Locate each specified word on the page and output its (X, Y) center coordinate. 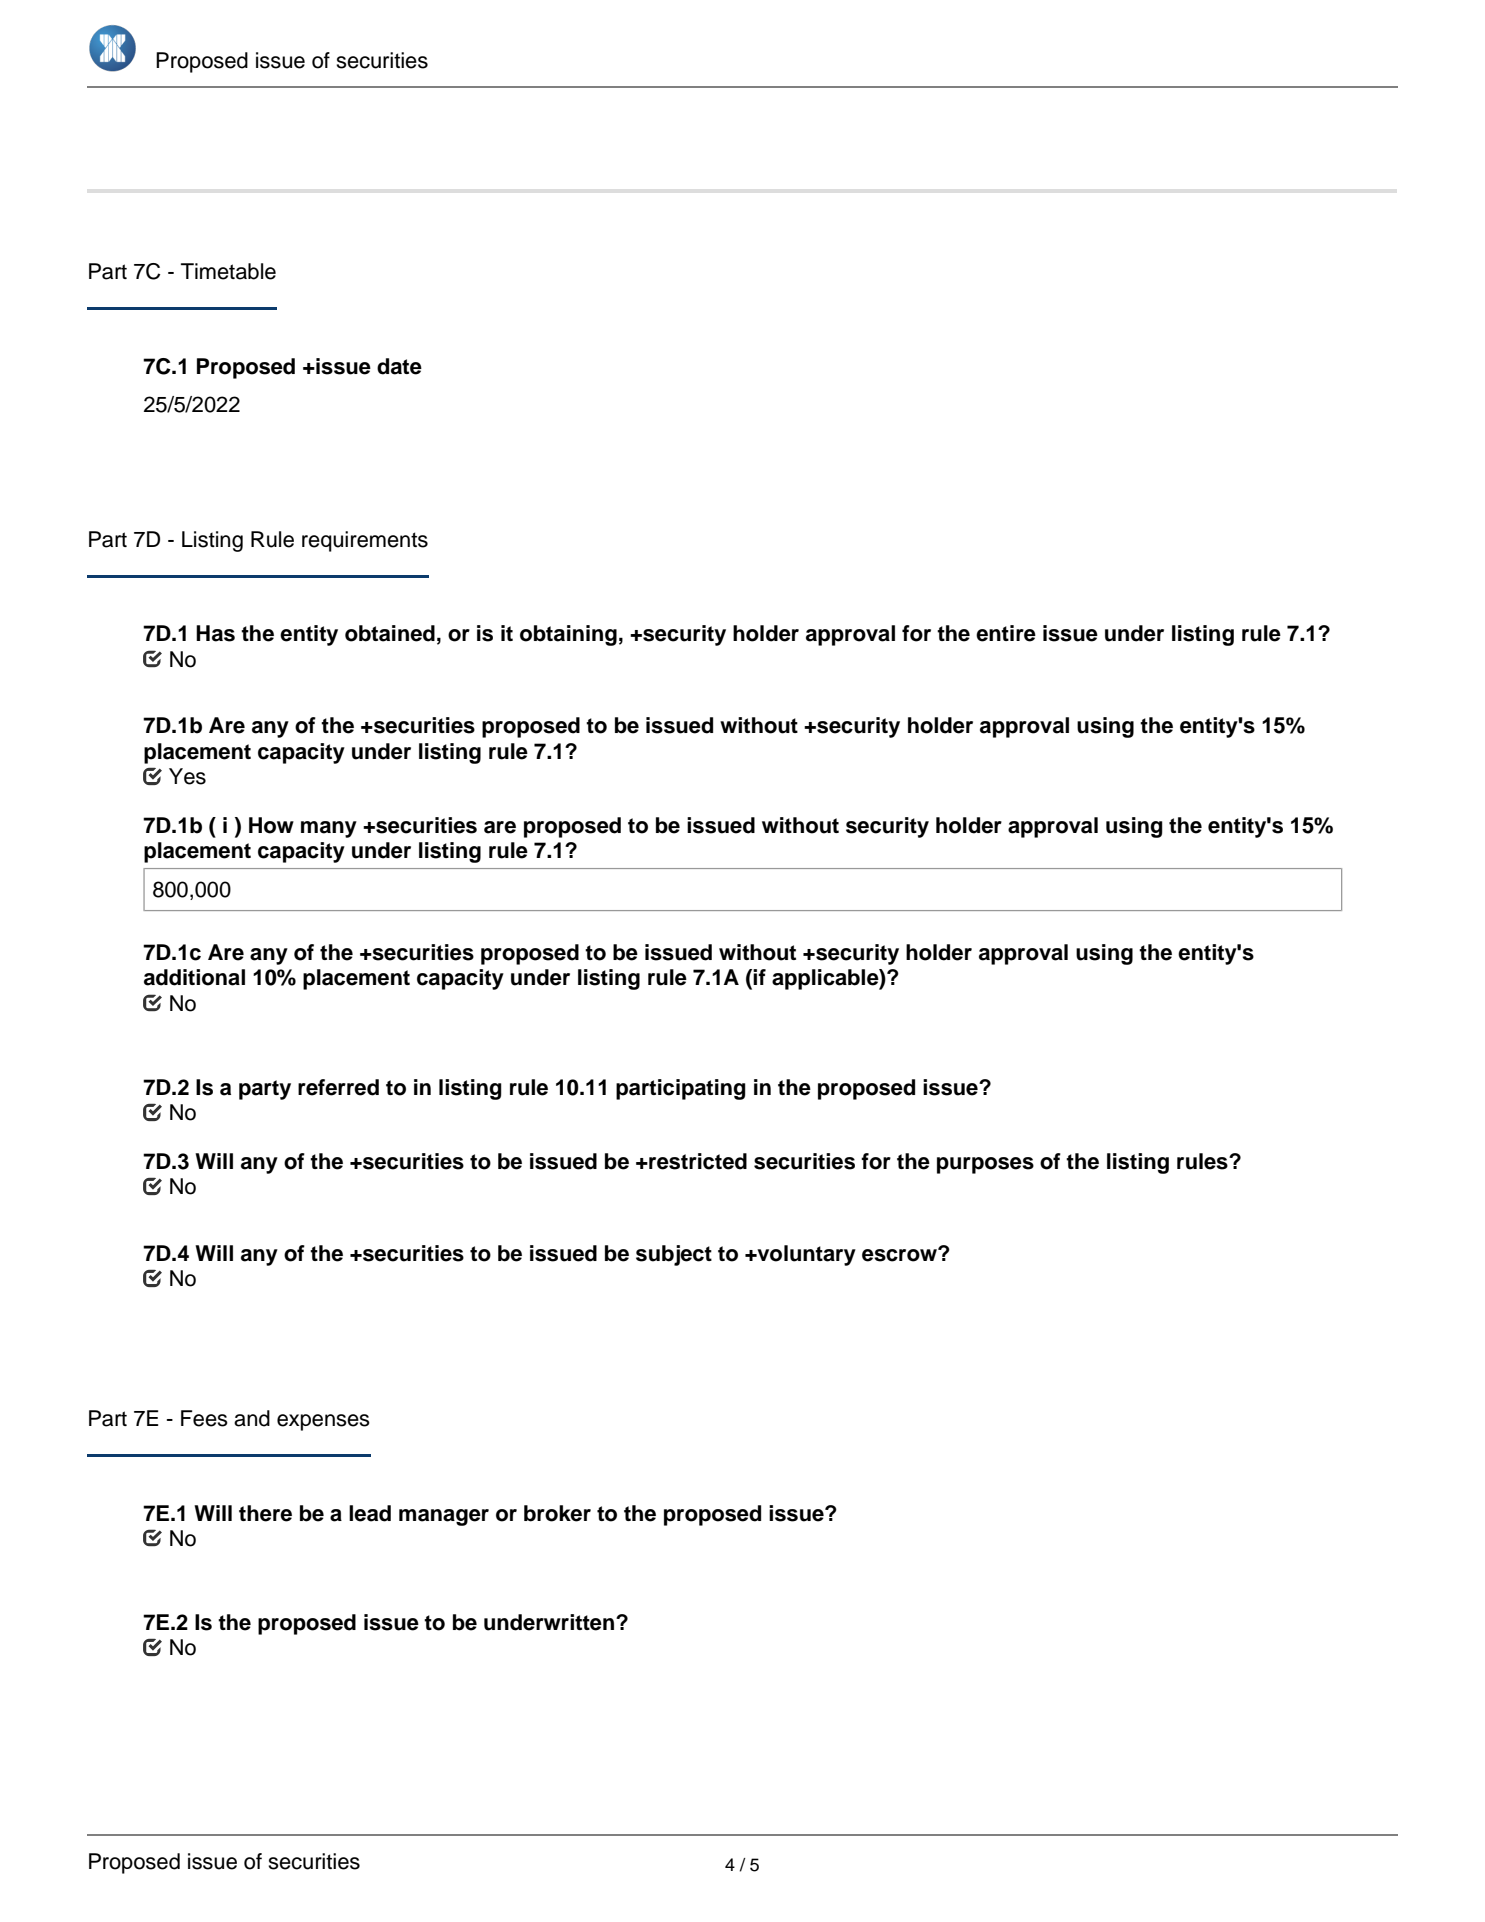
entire (1006, 633)
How (271, 825)
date (399, 366)
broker (557, 1513)
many (329, 829)
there (265, 1513)
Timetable (228, 271)
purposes (985, 1165)
